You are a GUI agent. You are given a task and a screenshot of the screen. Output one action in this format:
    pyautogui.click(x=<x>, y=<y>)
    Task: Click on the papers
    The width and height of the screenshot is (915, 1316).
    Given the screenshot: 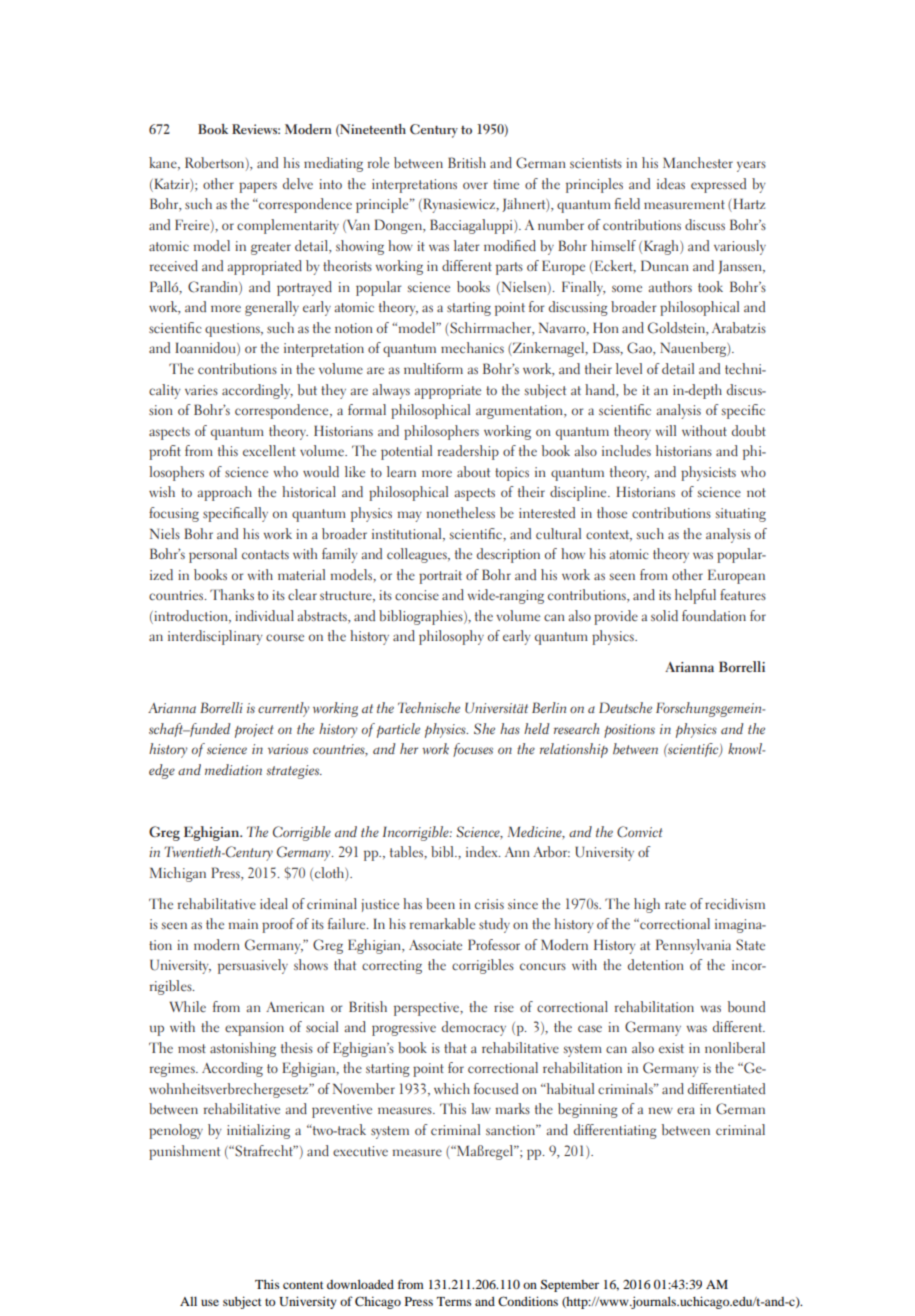 What is the action you would take?
    pyautogui.click(x=258, y=187)
